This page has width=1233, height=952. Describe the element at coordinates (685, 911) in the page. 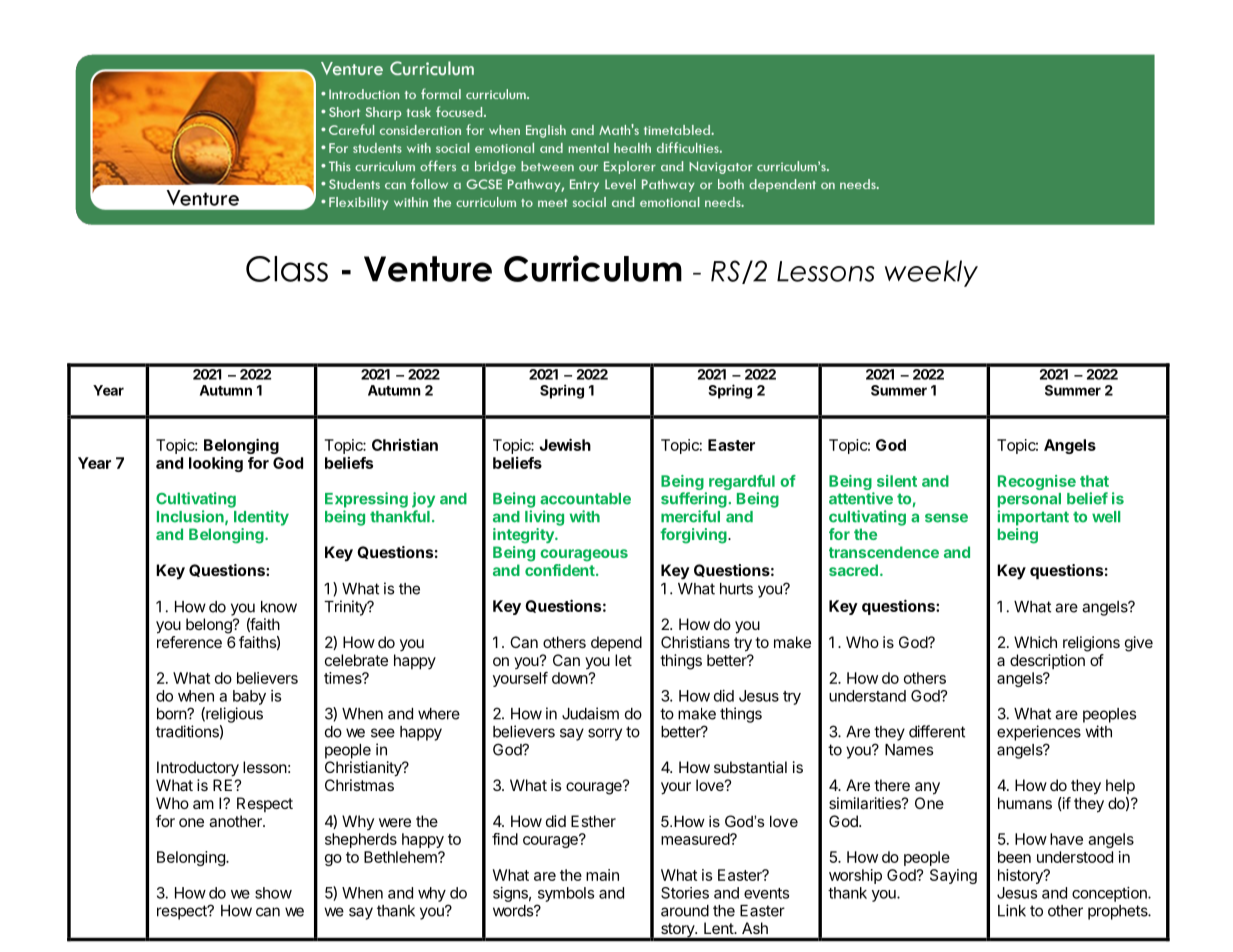

I see `around` at that location.
